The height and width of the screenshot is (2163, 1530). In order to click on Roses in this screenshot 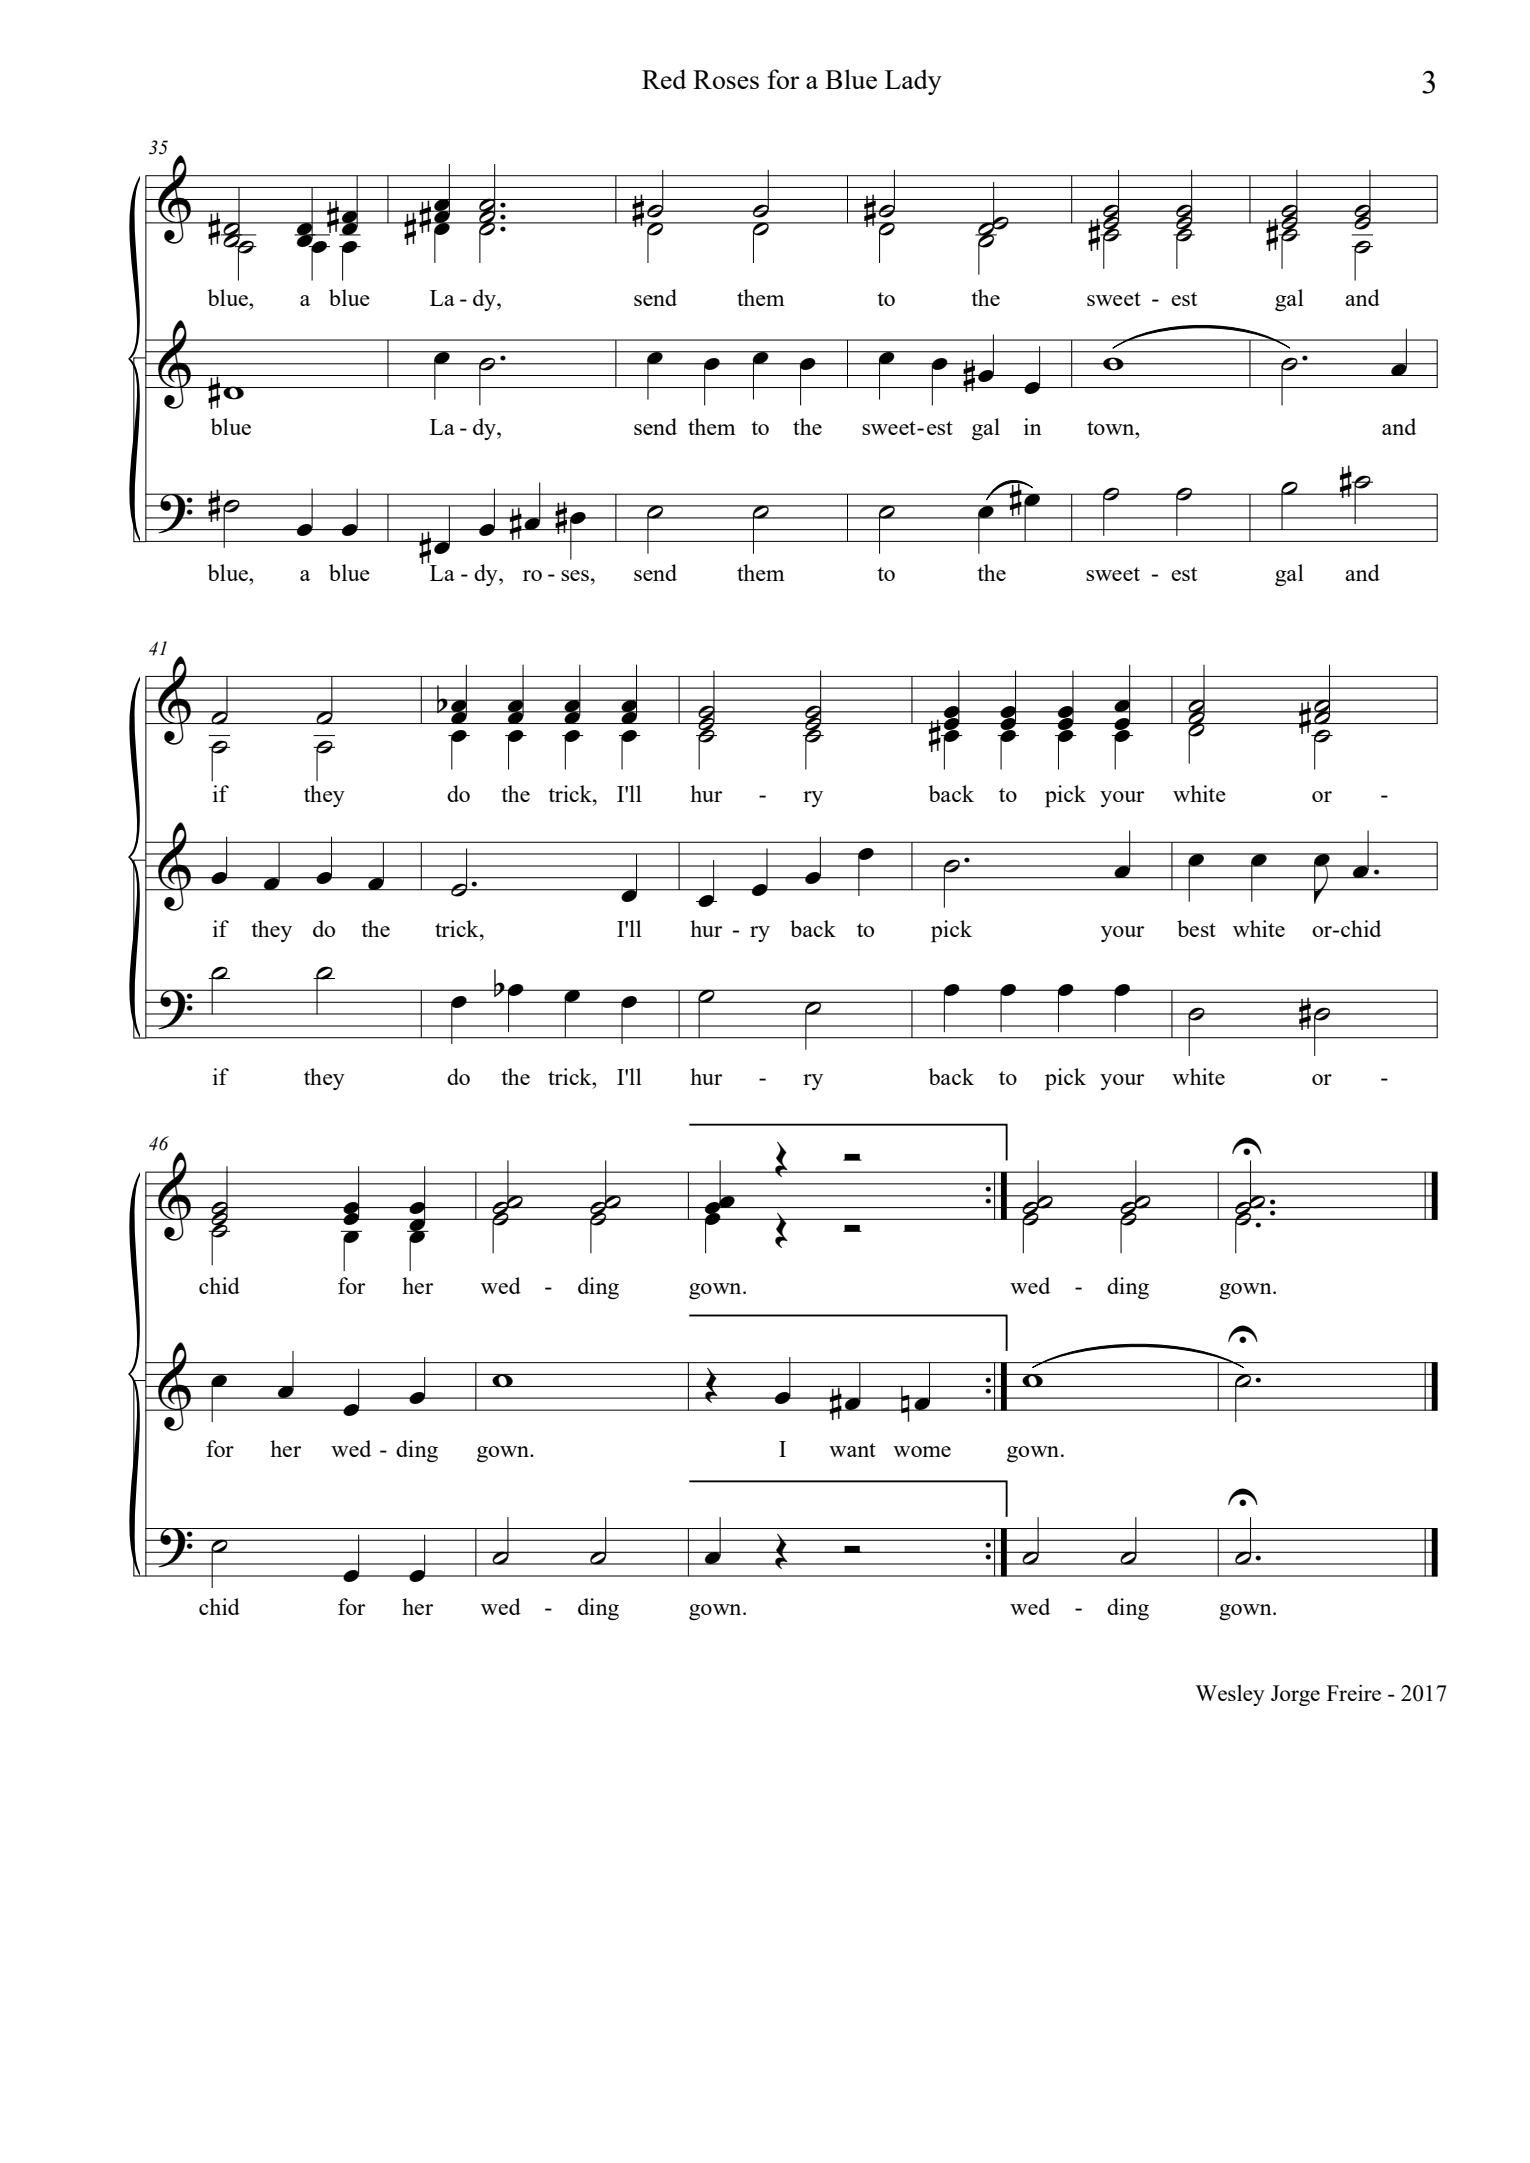, I will do `click(726, 79)`.
